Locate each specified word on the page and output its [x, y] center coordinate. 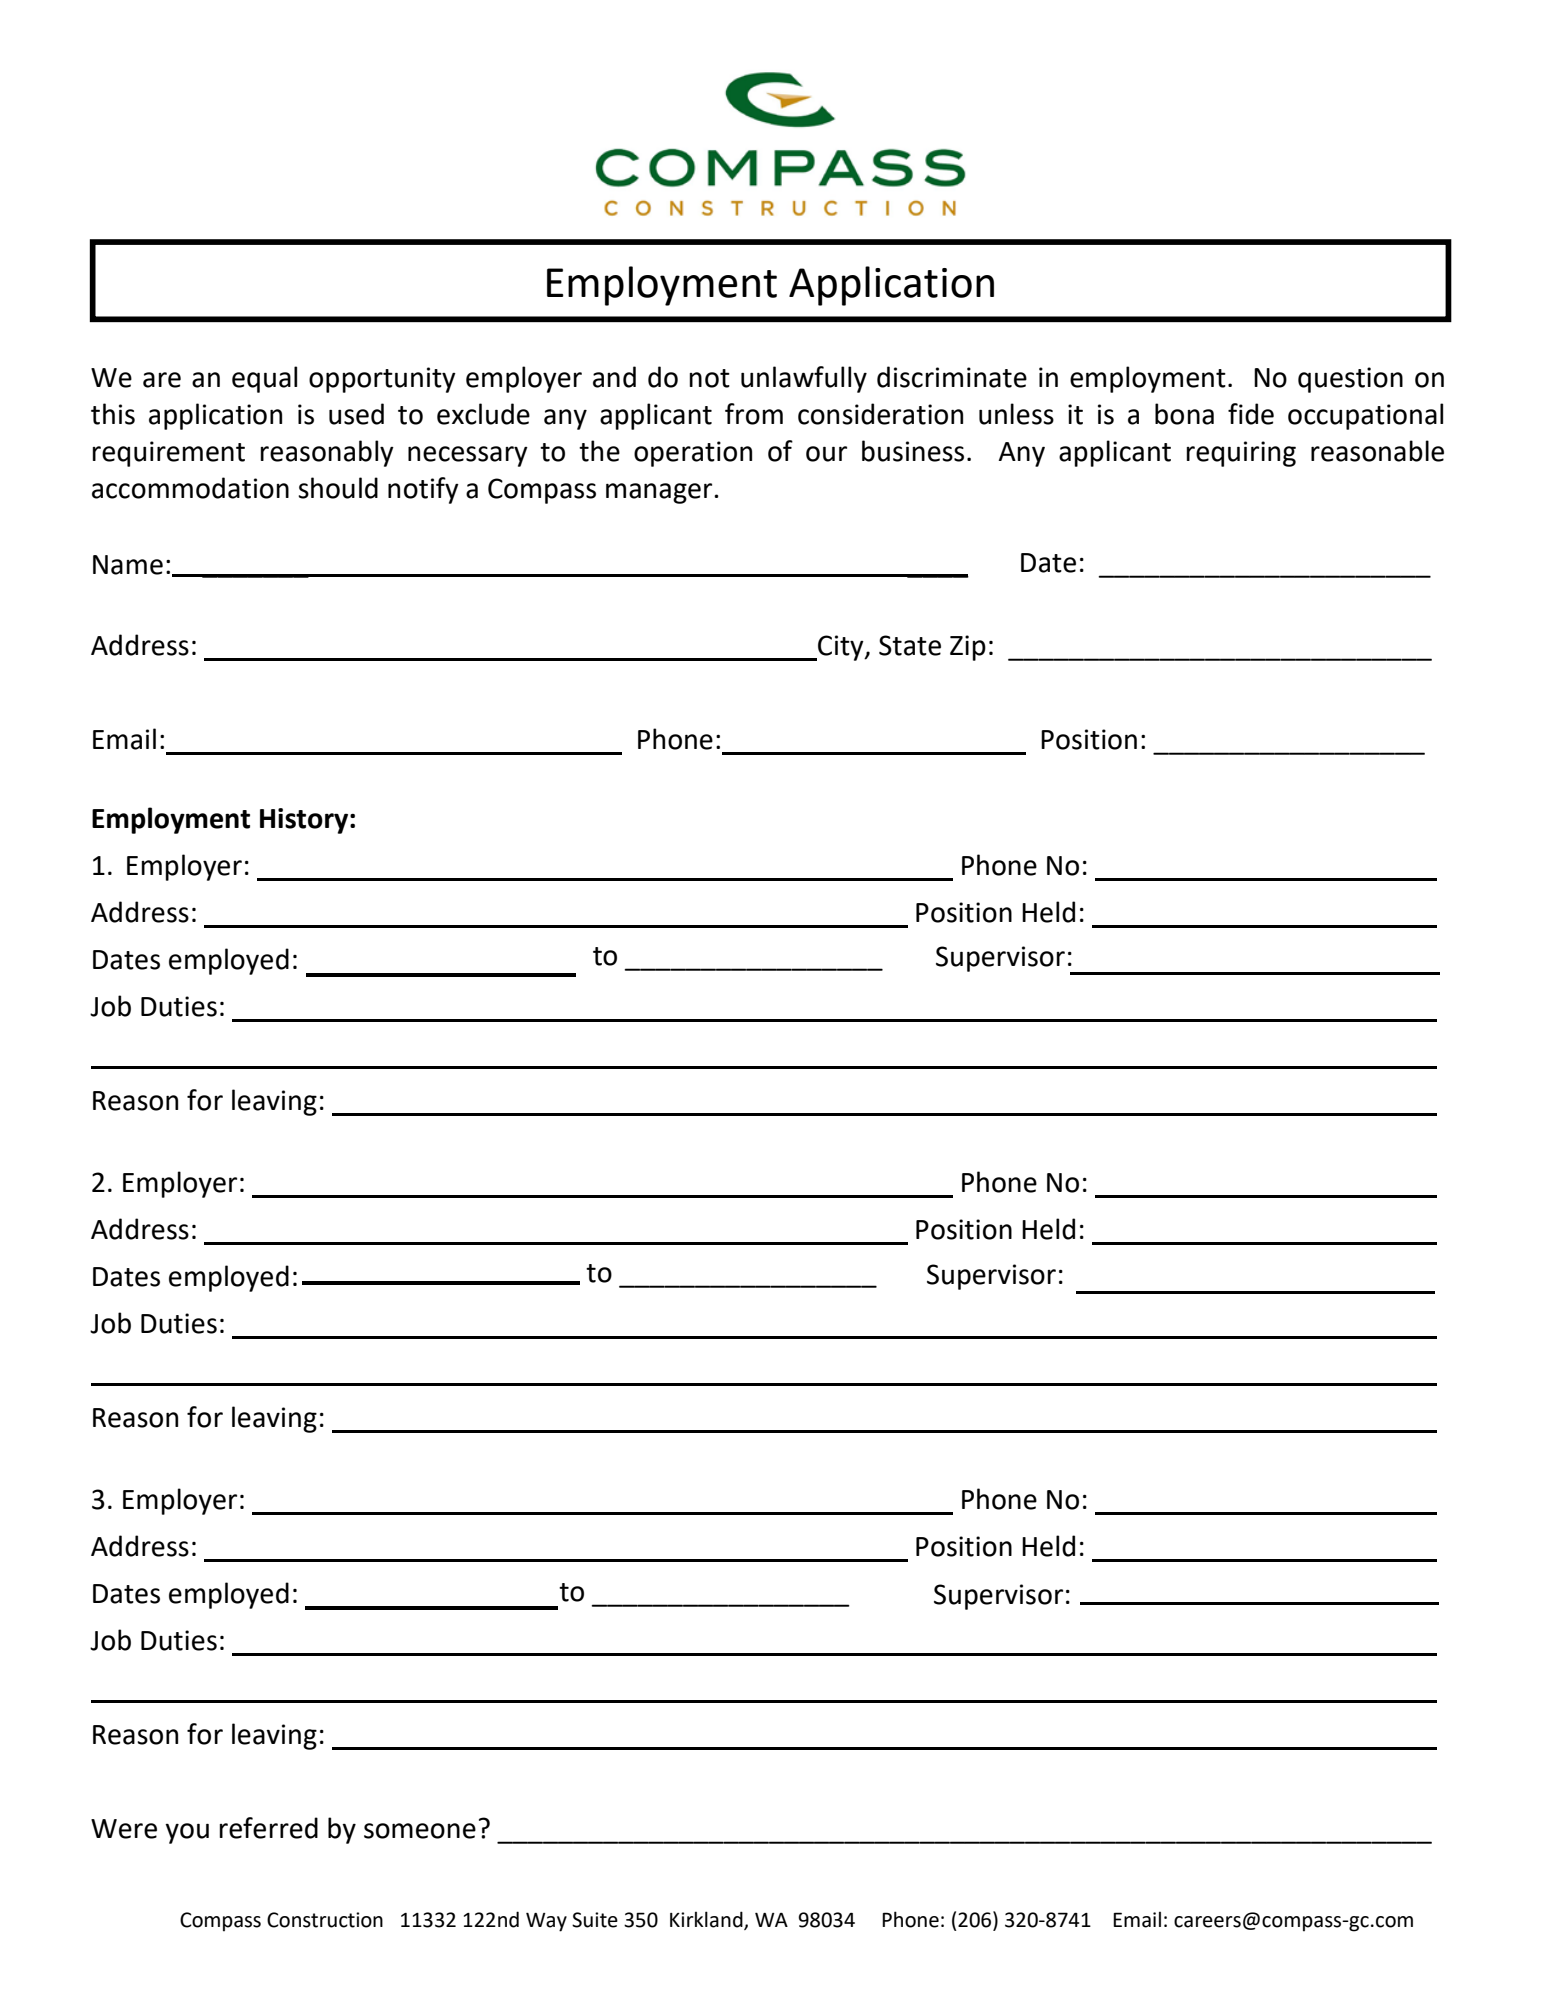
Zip [968, 648]
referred [268, 1828]
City [841, 648]
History [305, 821]
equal [264, 379]
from [754, 414]
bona [1184, 414]
